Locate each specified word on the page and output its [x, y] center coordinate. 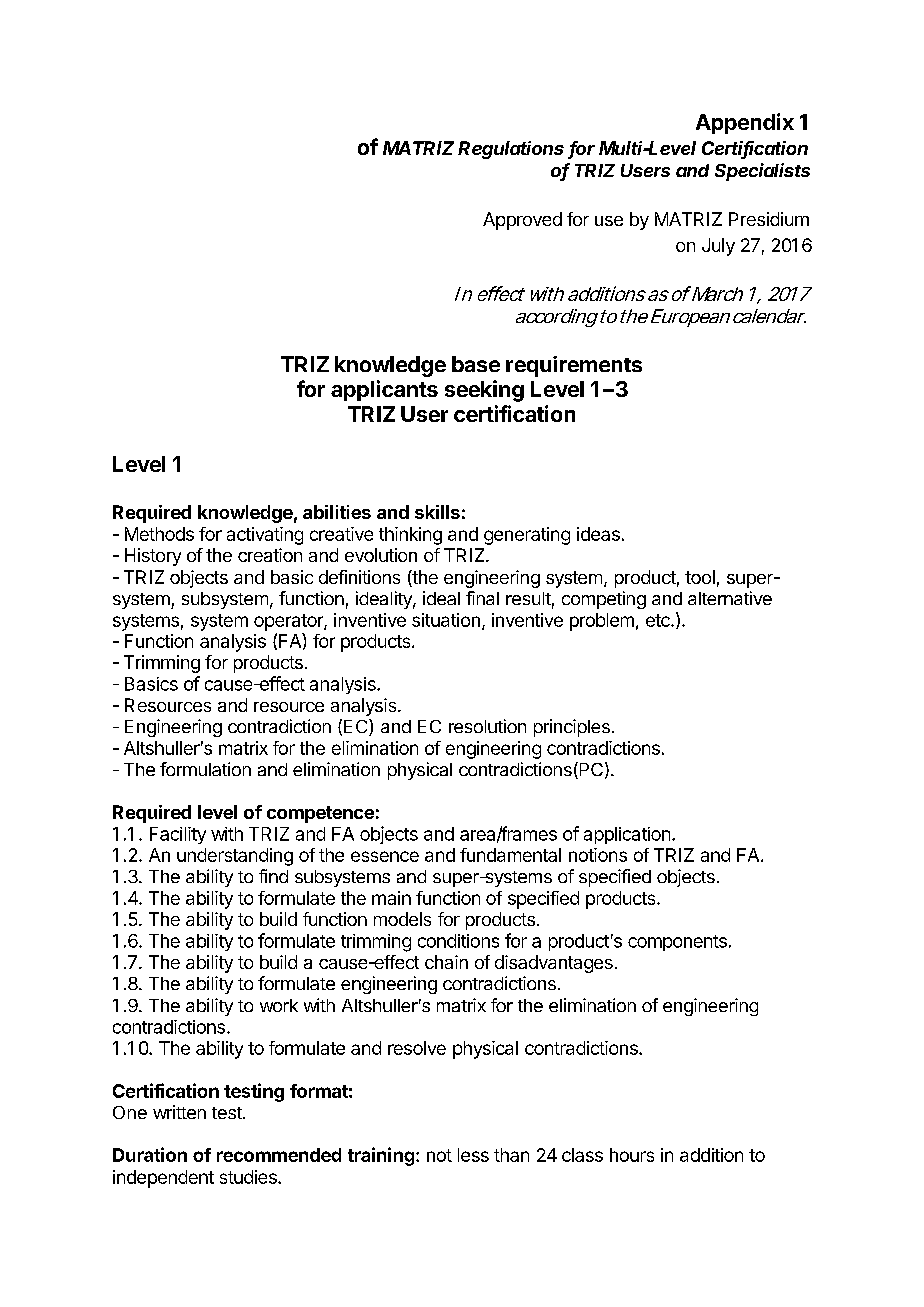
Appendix [745, 123]
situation [446, 620]
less [473, 1155]
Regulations [511, 150]
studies [249, 1177]
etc [659, 620]
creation [270, 555]
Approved [522, 221]
